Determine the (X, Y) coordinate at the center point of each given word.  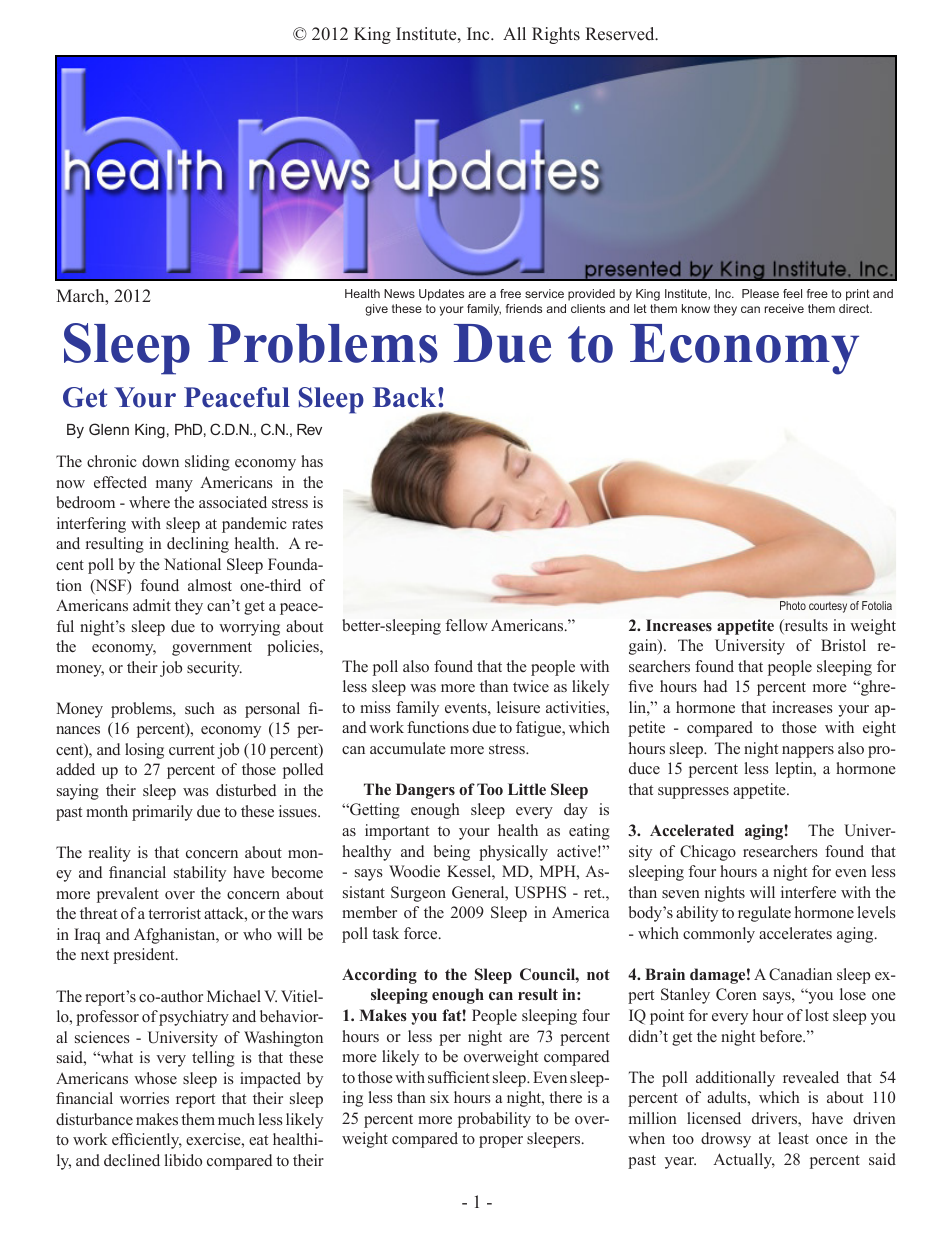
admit (152, 605)
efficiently (147, 1141)
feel (792, 293)
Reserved (621, 34)
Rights (556, 35)
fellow (467, 625)
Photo (793, 605)
